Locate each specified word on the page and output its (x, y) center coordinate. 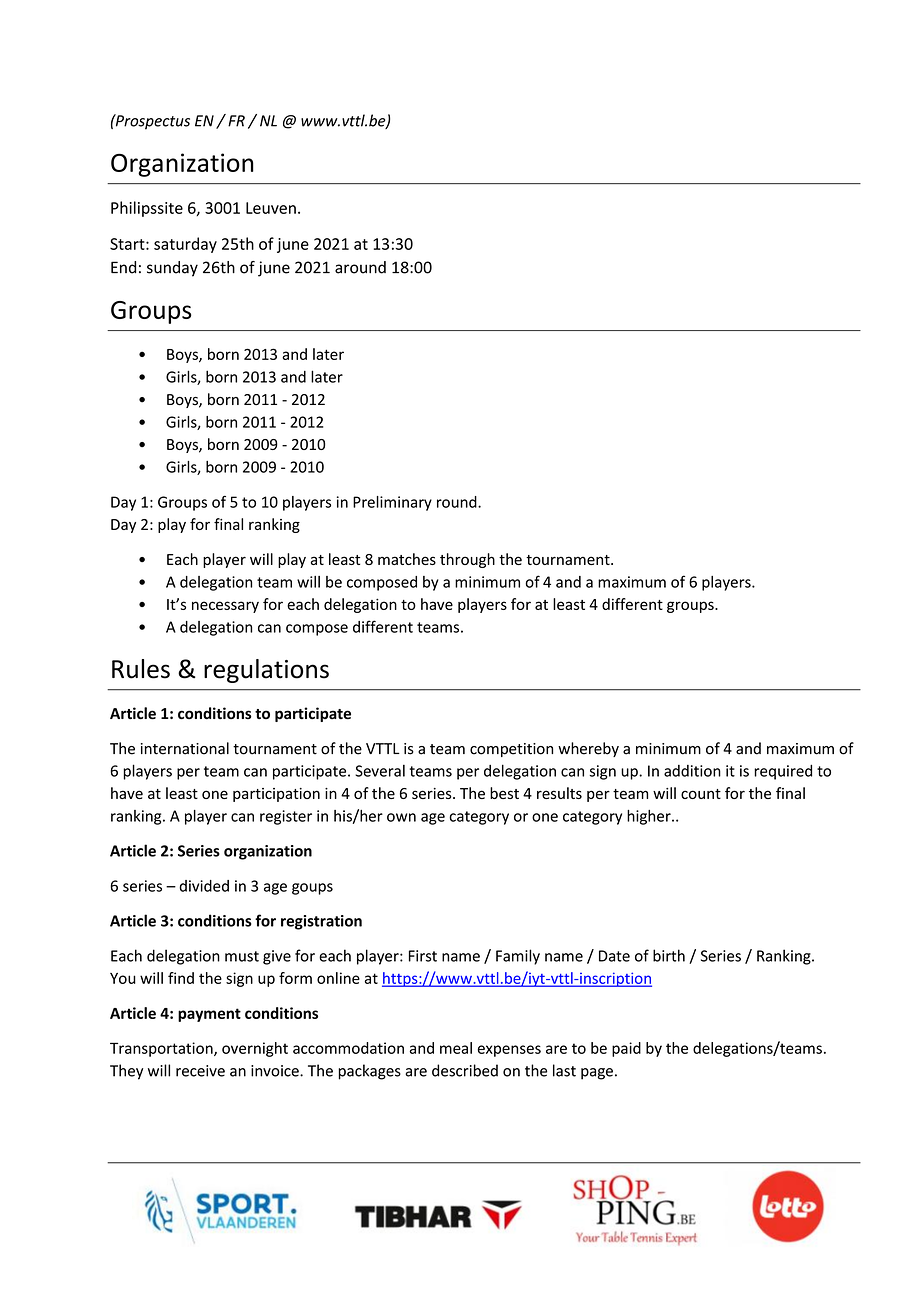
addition (692, 771)
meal (456, 1048)
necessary (225, 607)
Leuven (271, 208)
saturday (185, 245)
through (467, 560)
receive (200, 1071)
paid (626, 1049)
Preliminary (392, 503)
